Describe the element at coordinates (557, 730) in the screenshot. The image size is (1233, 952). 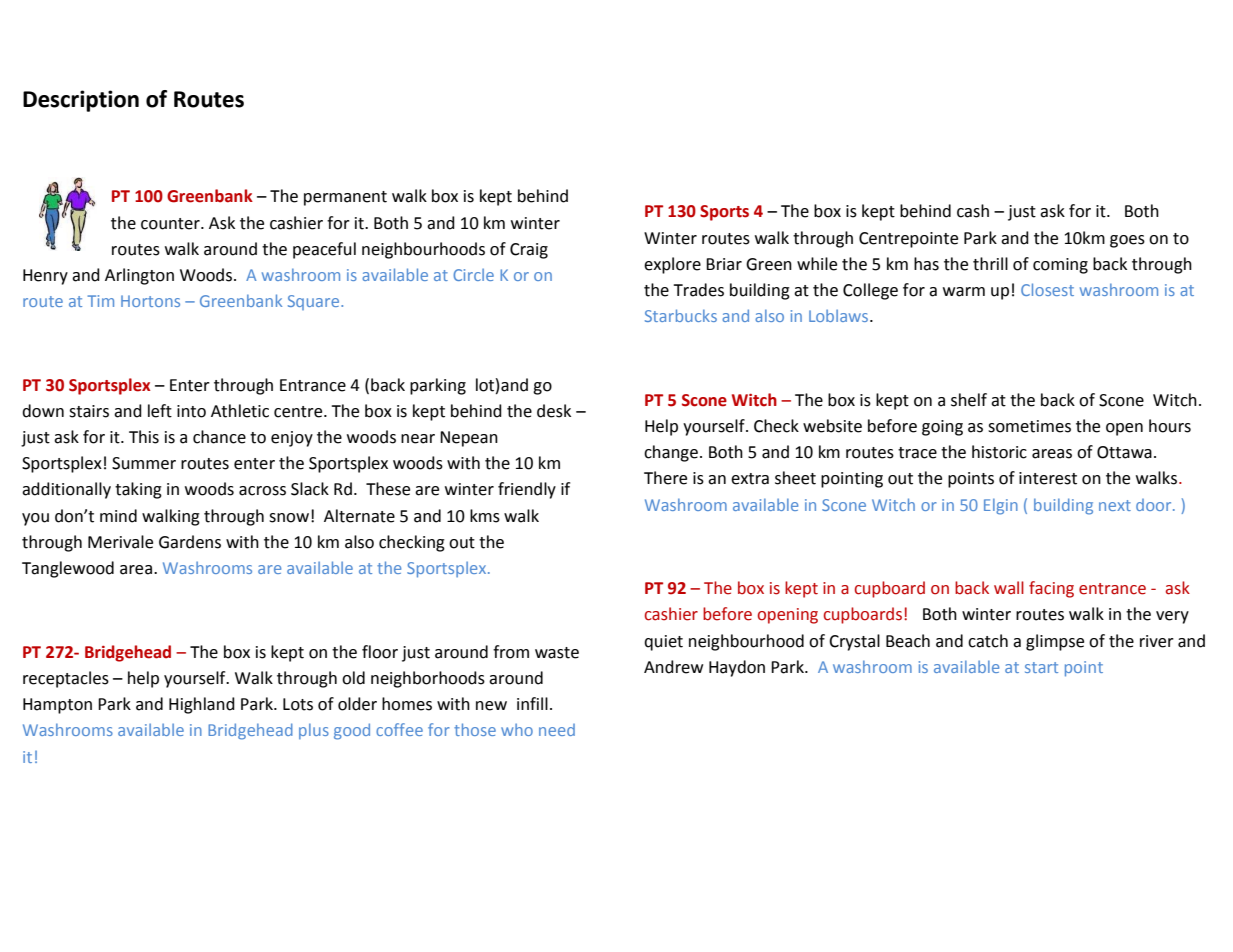
I see `need` at that location.
